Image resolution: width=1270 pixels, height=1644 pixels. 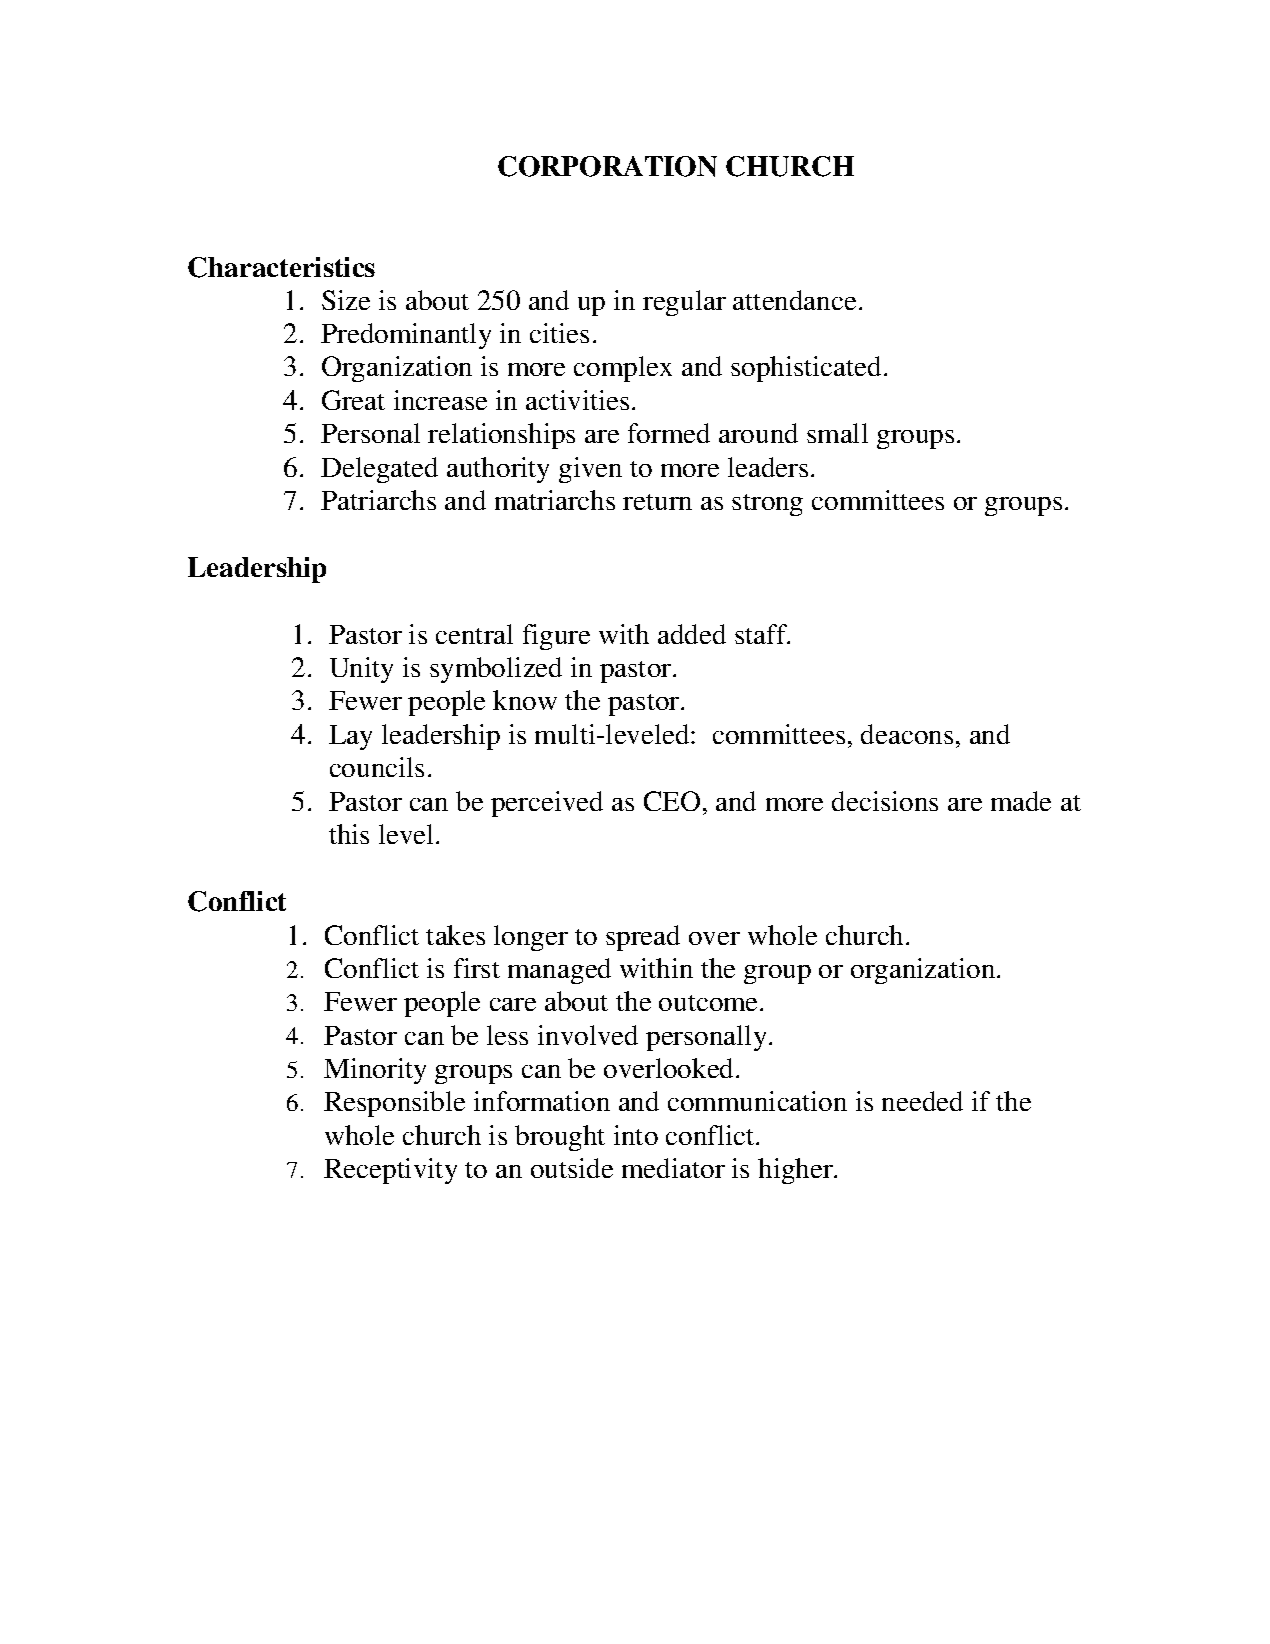 What do you see at coordinates (922, 1101) in the document?
I see `needed` at bounding box center [922, 1101].
